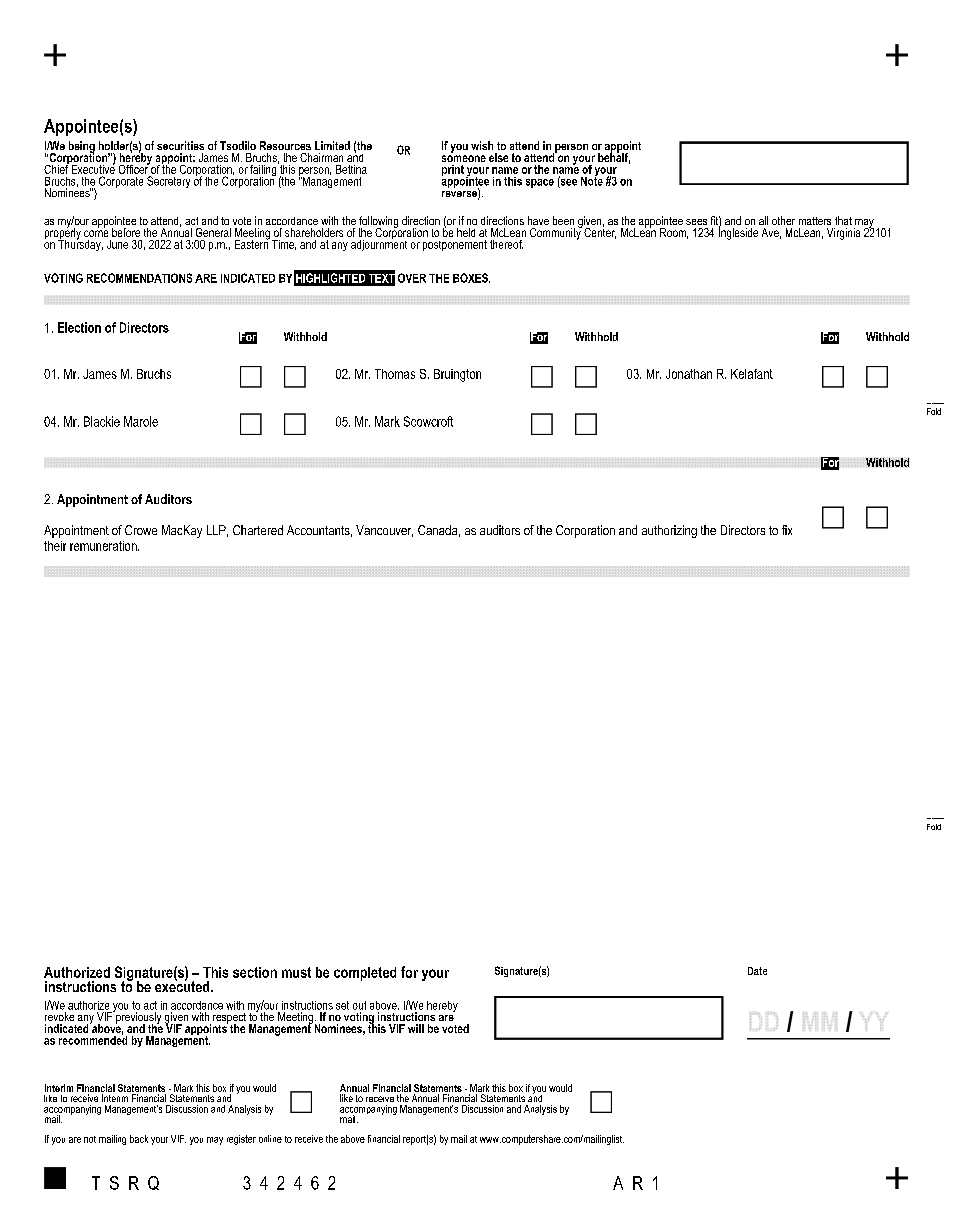 Image resolution: width=953 pixels, height=1232 pixels. I want to click on all, so click(763, 220).
